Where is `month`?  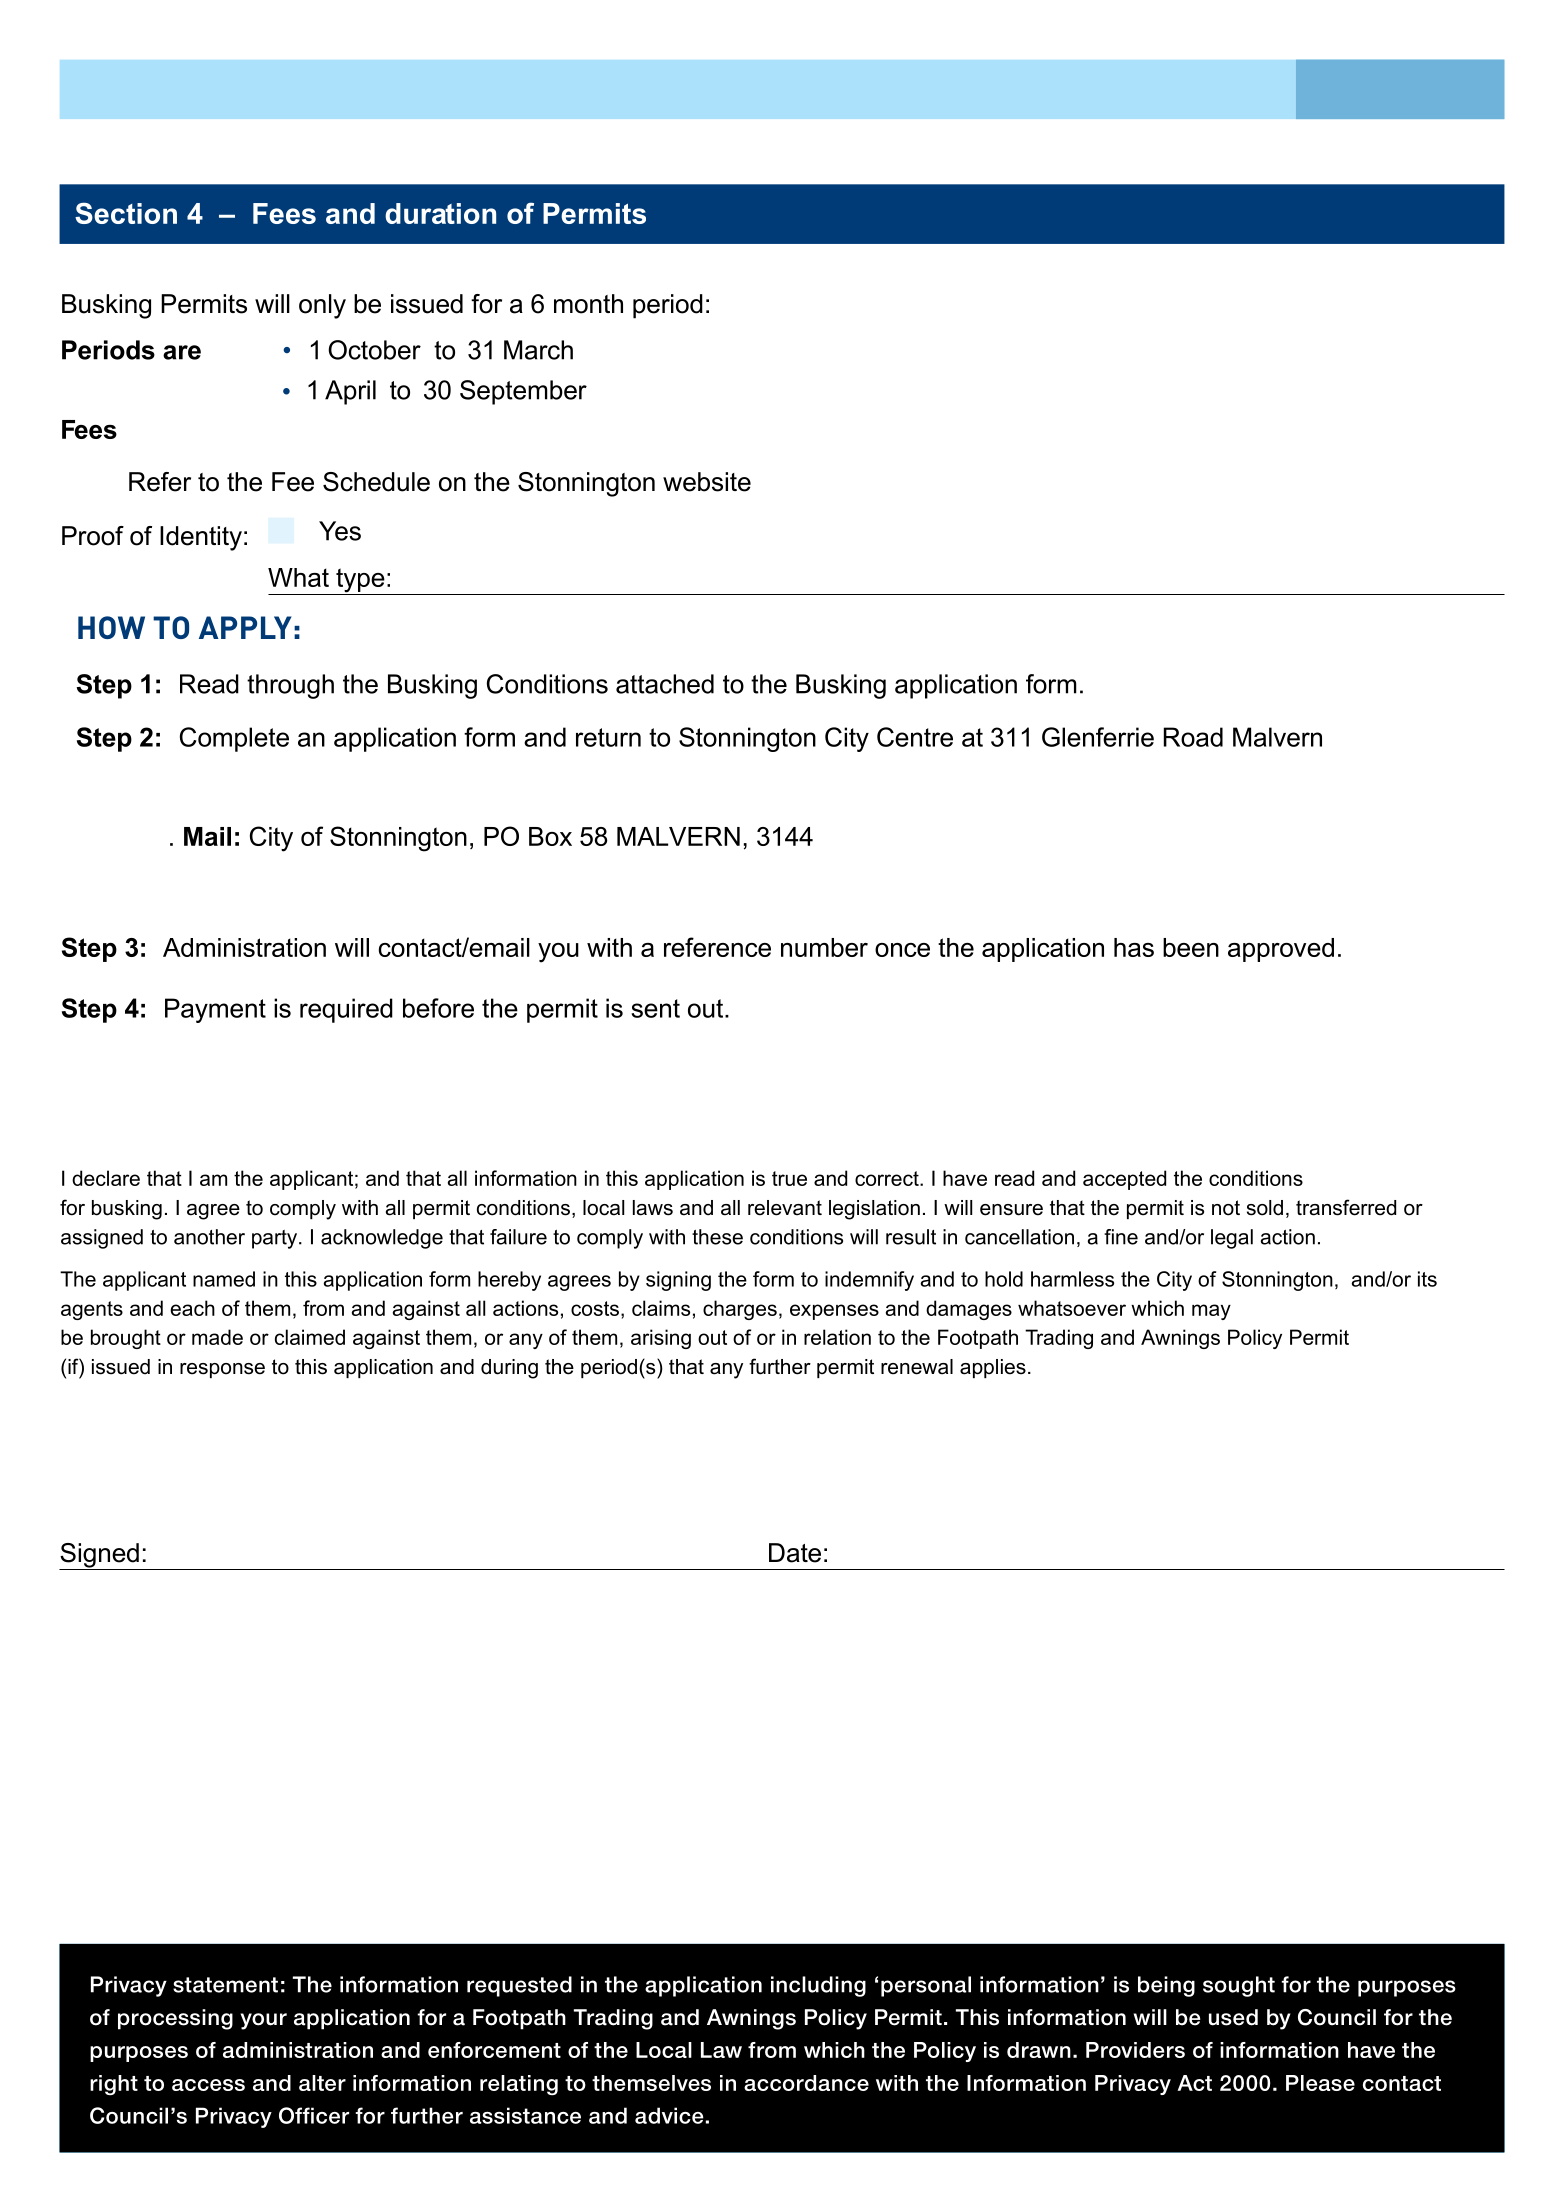 month is located at coordinates (588, 304).
